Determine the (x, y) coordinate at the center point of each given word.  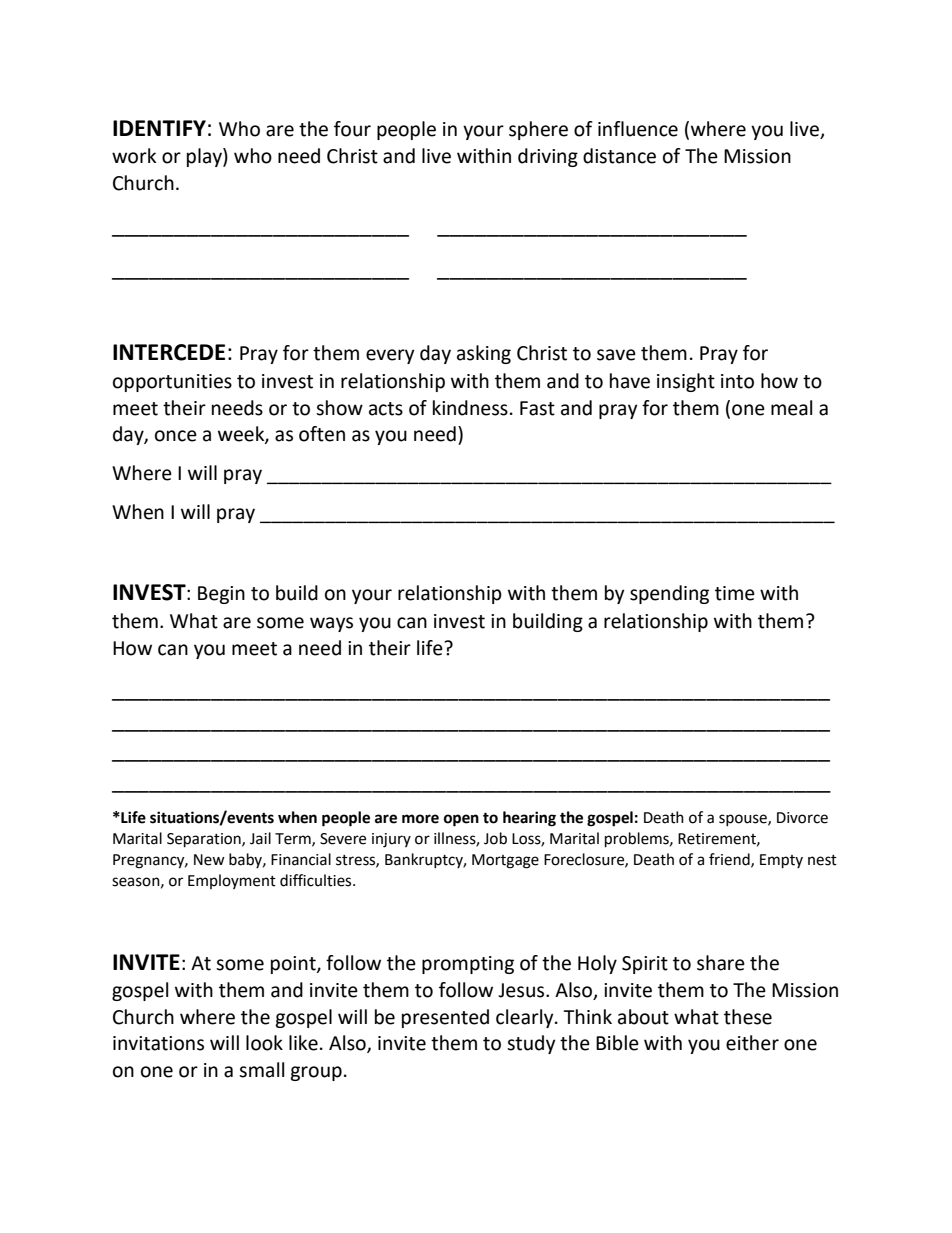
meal (791, 408)
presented (445, 1018)
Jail (260, 838)
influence (638, 129)
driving (548, 157)
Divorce (802, 818)
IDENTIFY (159, 128)
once (176, 436)
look (264, 1043)
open (461, 820)
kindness (470, 408)
